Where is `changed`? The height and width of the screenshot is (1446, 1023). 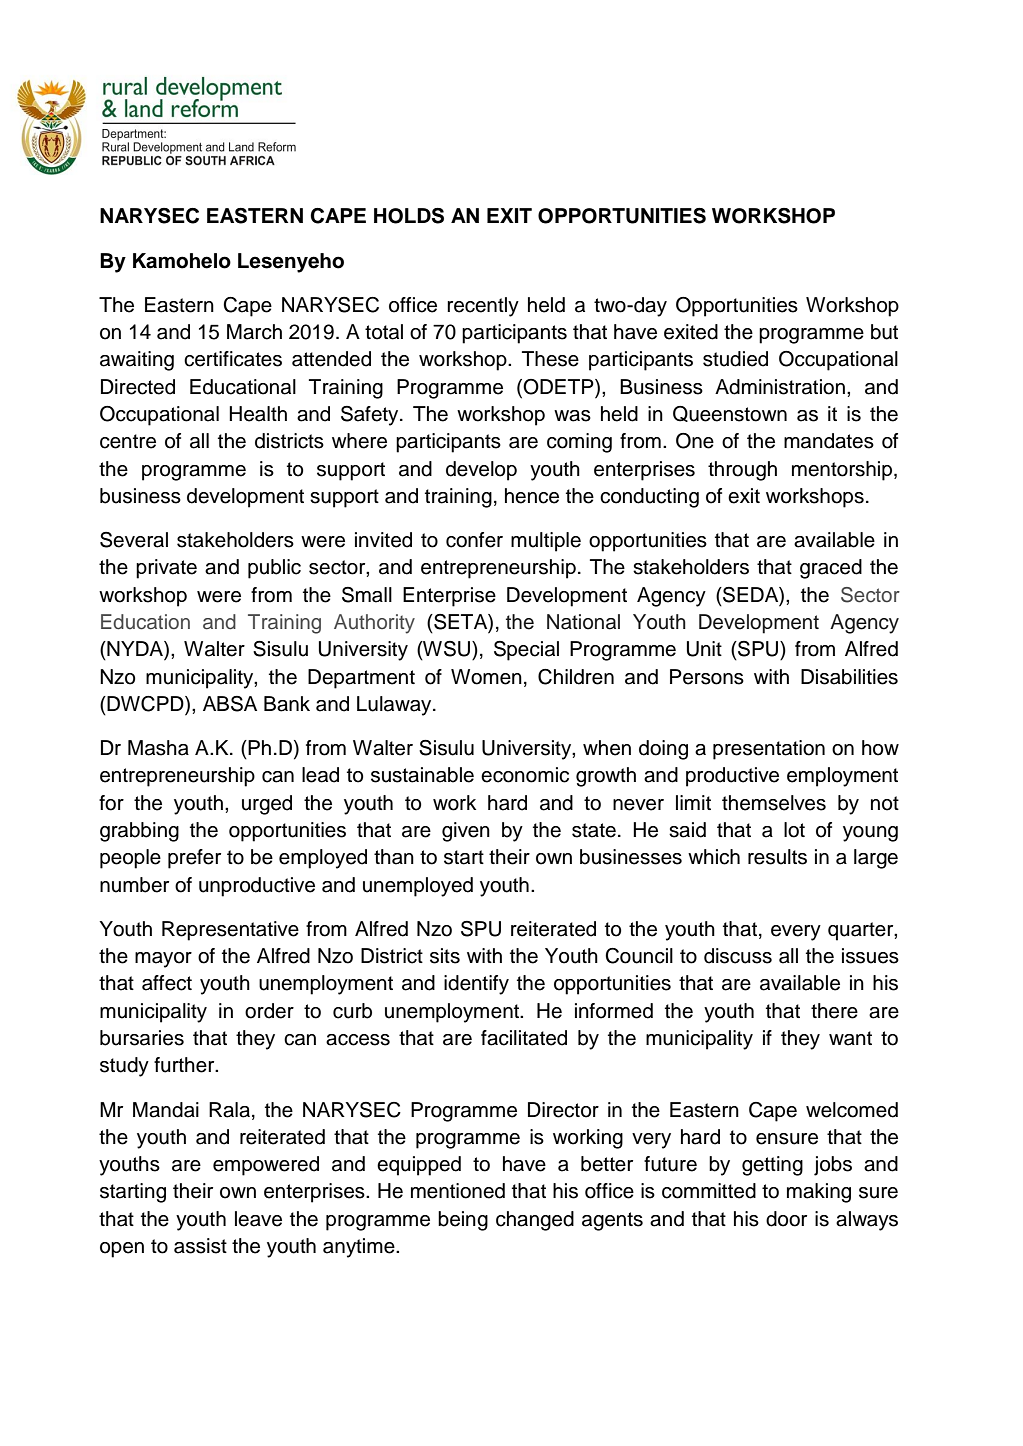 changed is located at coordinates (535, 1221).
